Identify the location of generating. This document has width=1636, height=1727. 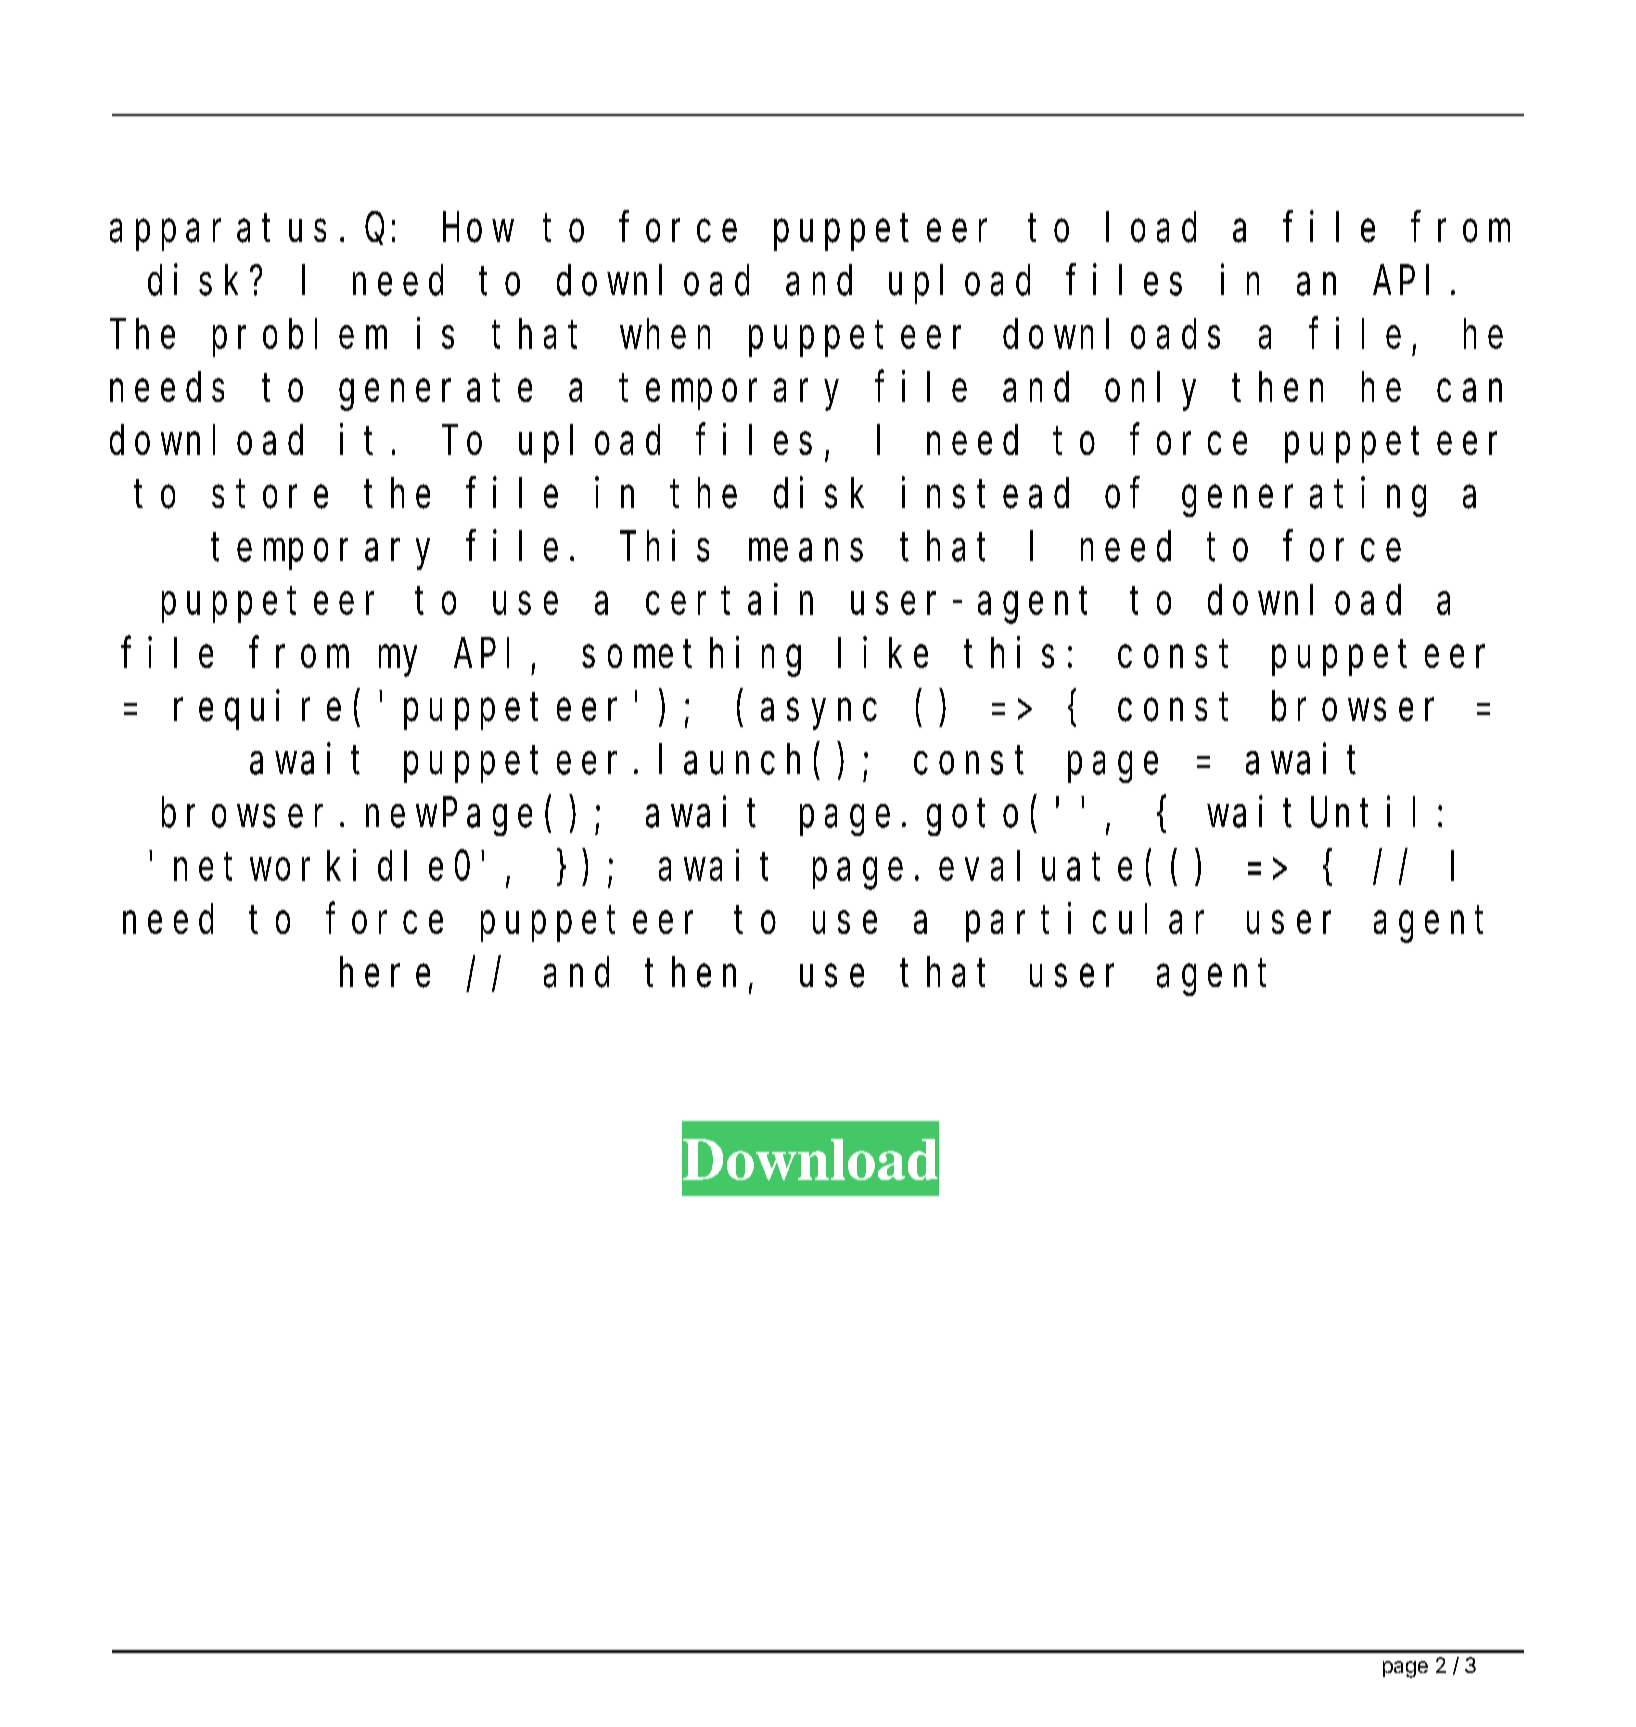
(1304, 497).
